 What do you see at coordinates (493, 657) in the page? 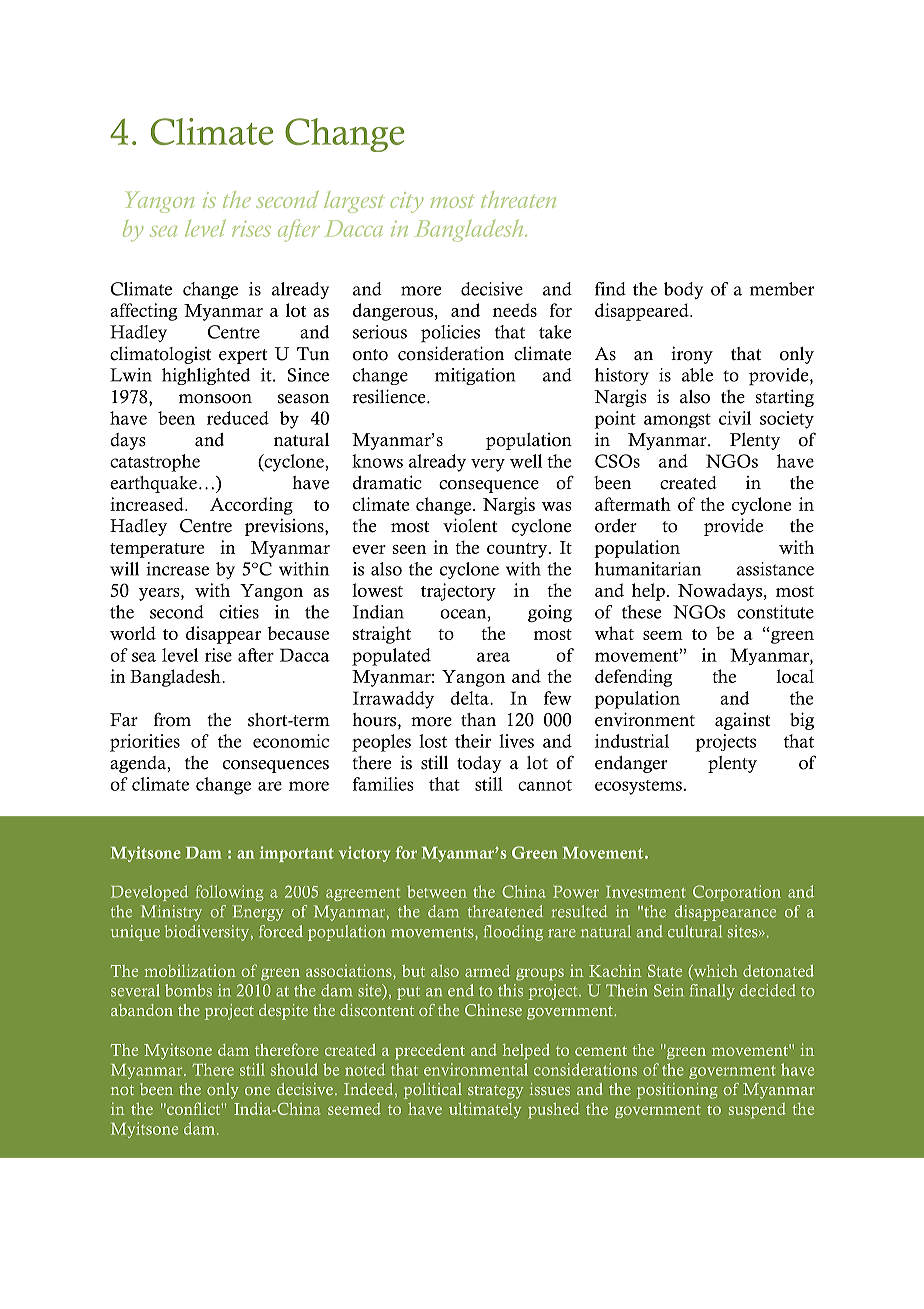
I see `area` at bounding box center [493, 657].
